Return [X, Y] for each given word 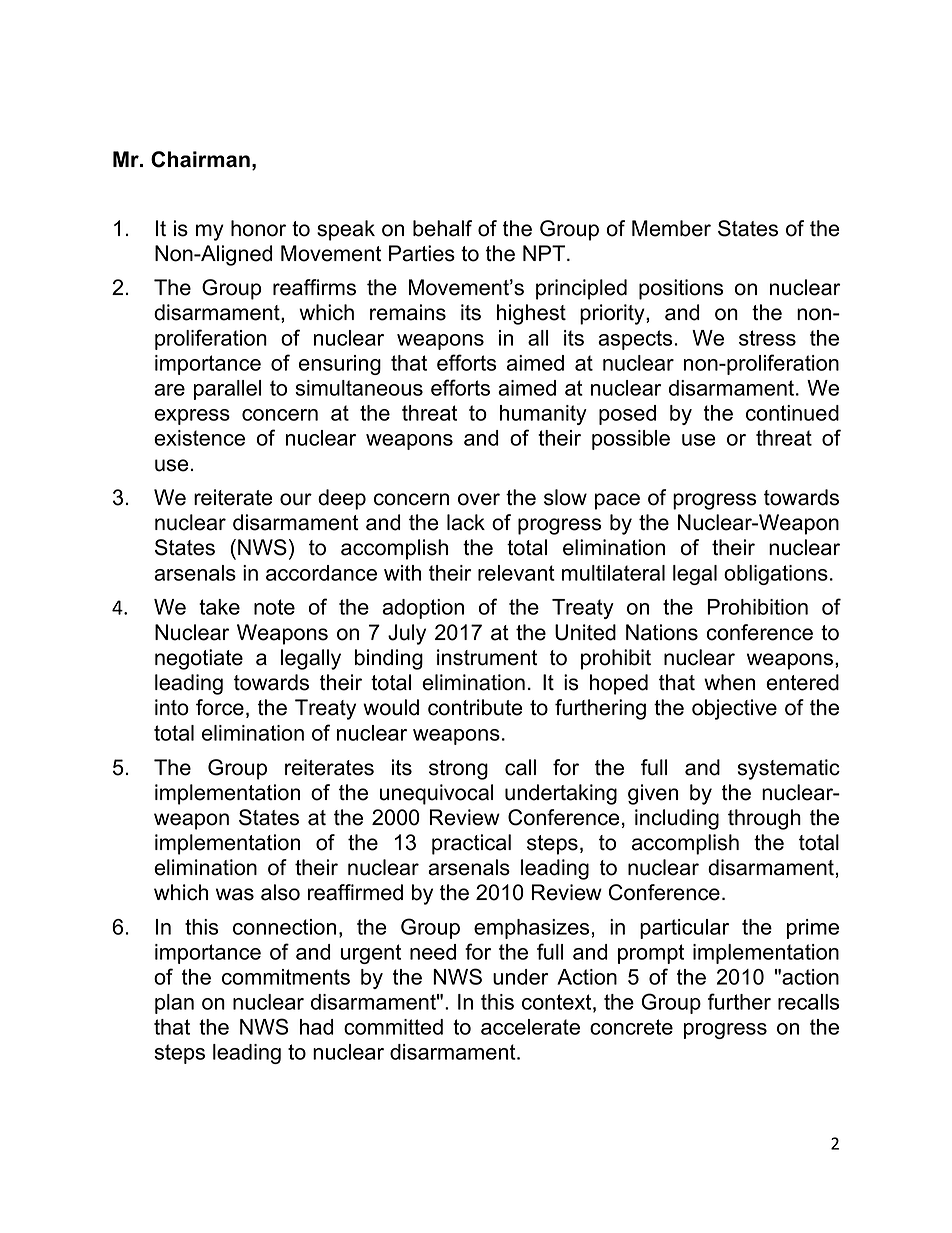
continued [792, 413]
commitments [286, 977]
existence [199, 438]
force [220, 707]
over [479, 499]
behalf [442, 228]
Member [671, 228]
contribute [475, 707]
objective [734, 709]
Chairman [200, 159]
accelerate [530, 1027]
